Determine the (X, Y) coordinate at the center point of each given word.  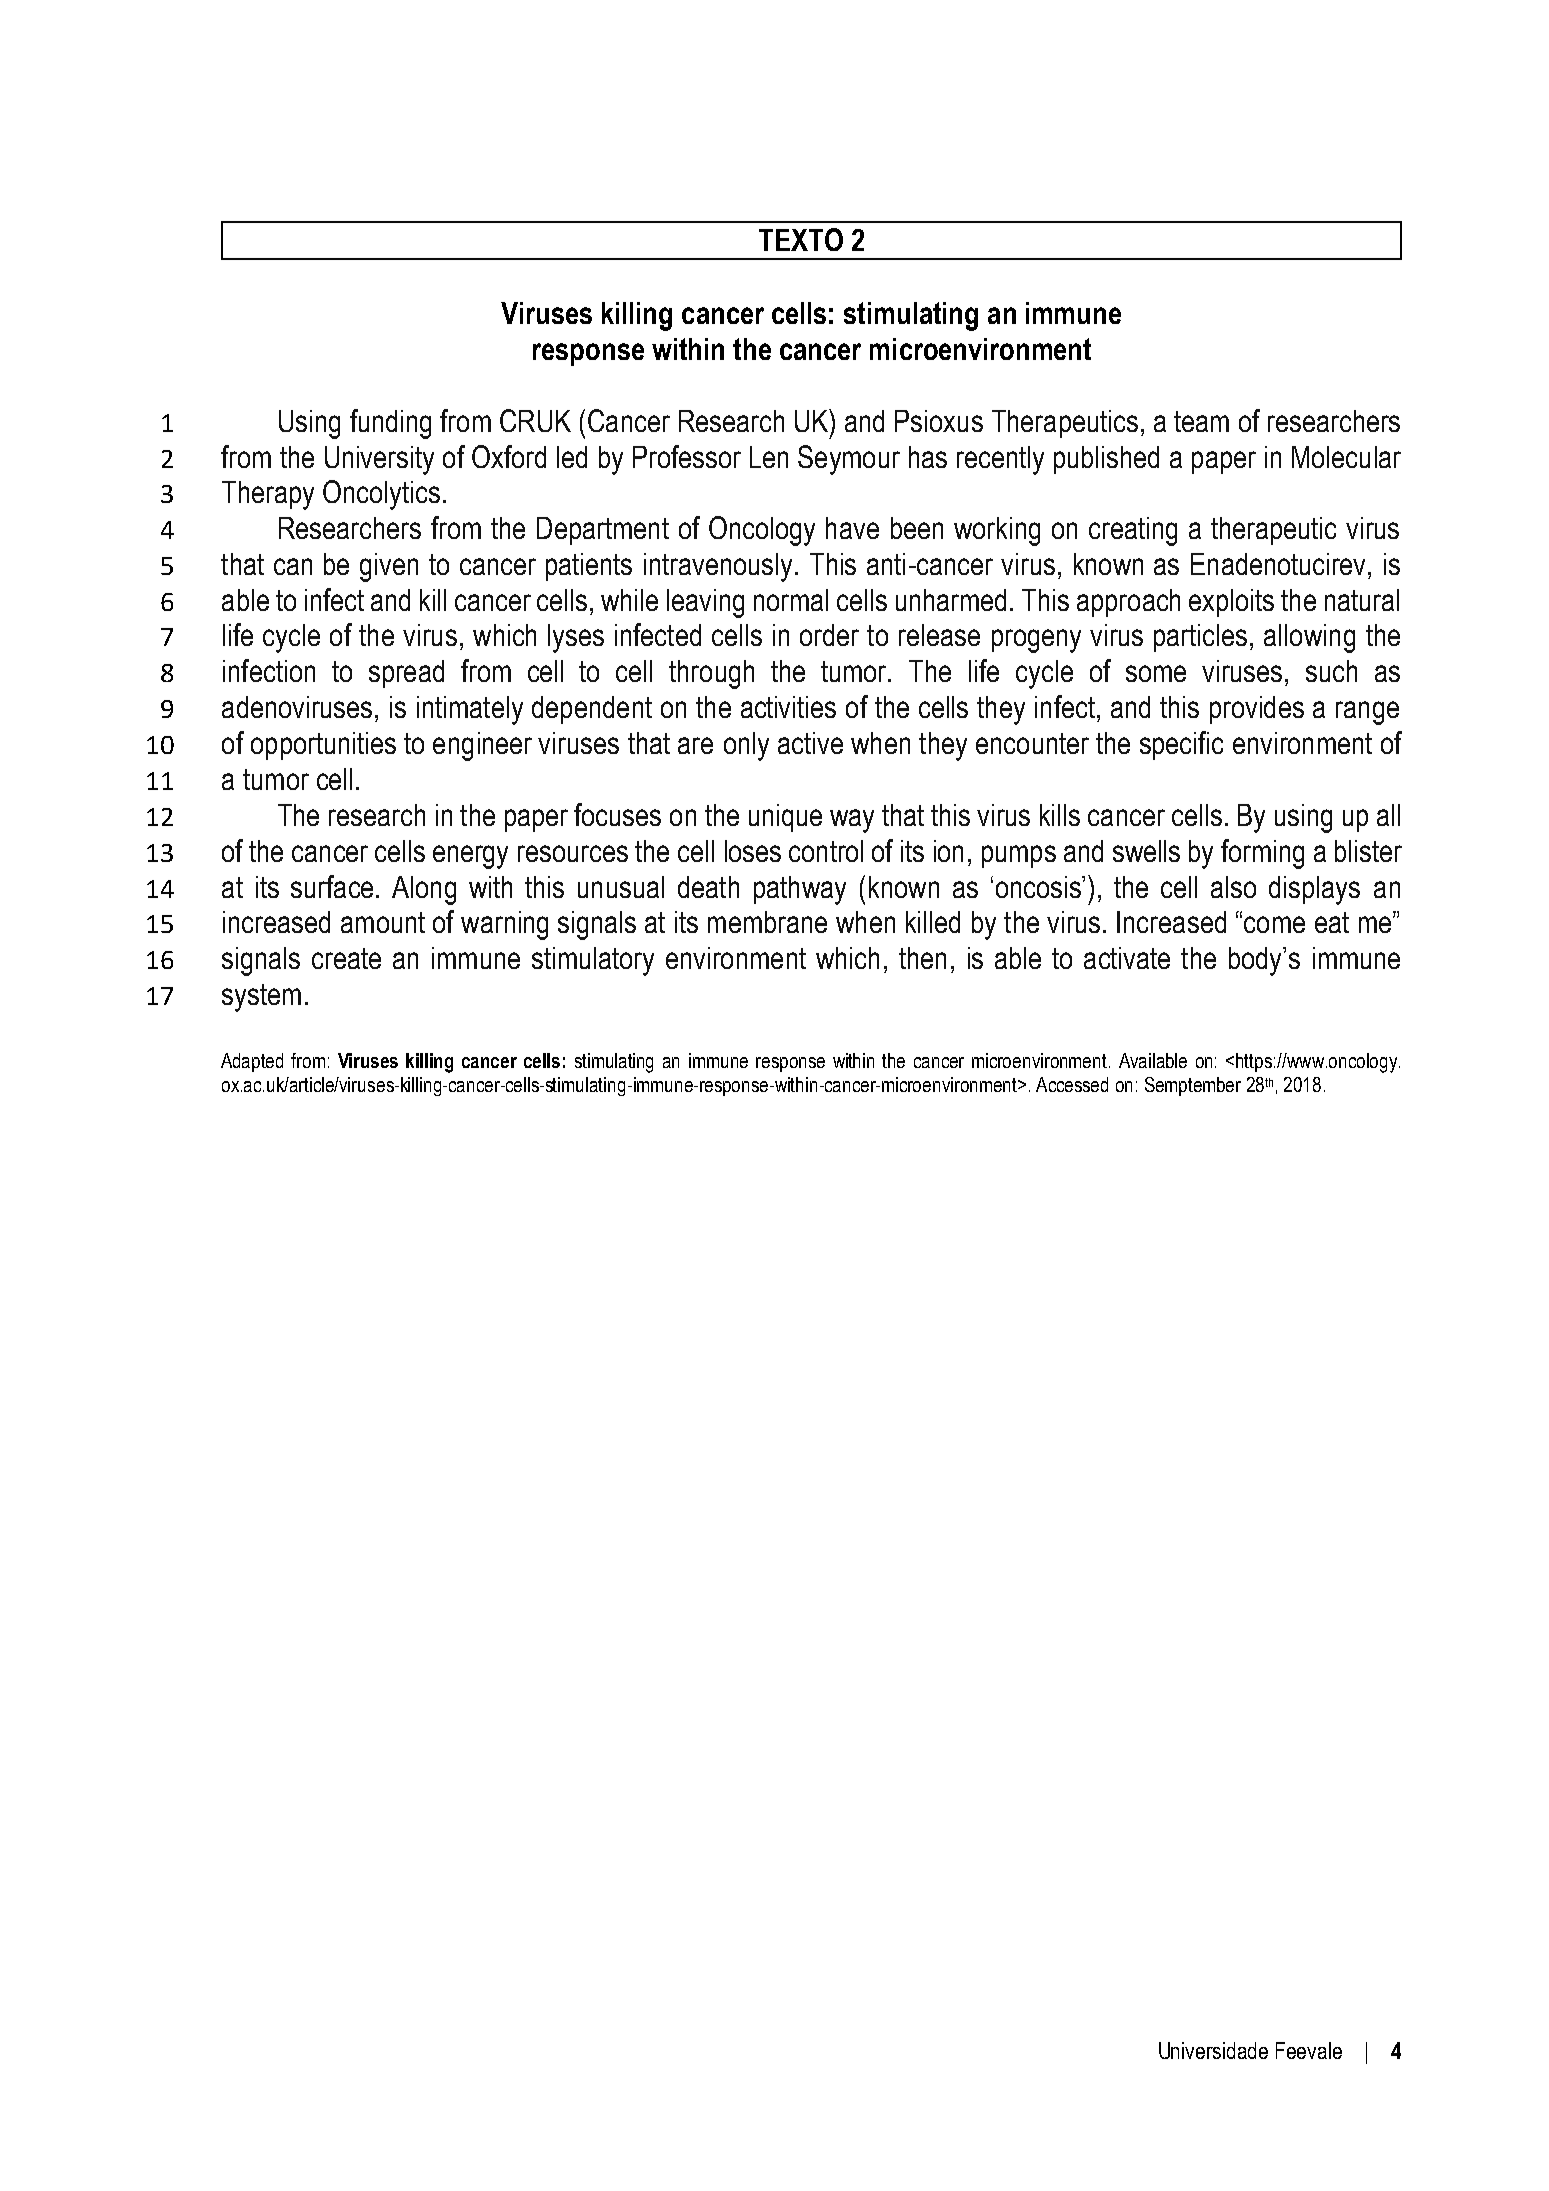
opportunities (323, 746)
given (389, 567)
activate (1127, 958)
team (1201, 421)
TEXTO (801, 239)
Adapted (252, 1062)
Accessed (1072, 1084)
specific (1181, 745)
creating (1133, 531)
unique (785, 818)
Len (769, 457)
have (852, 528)
